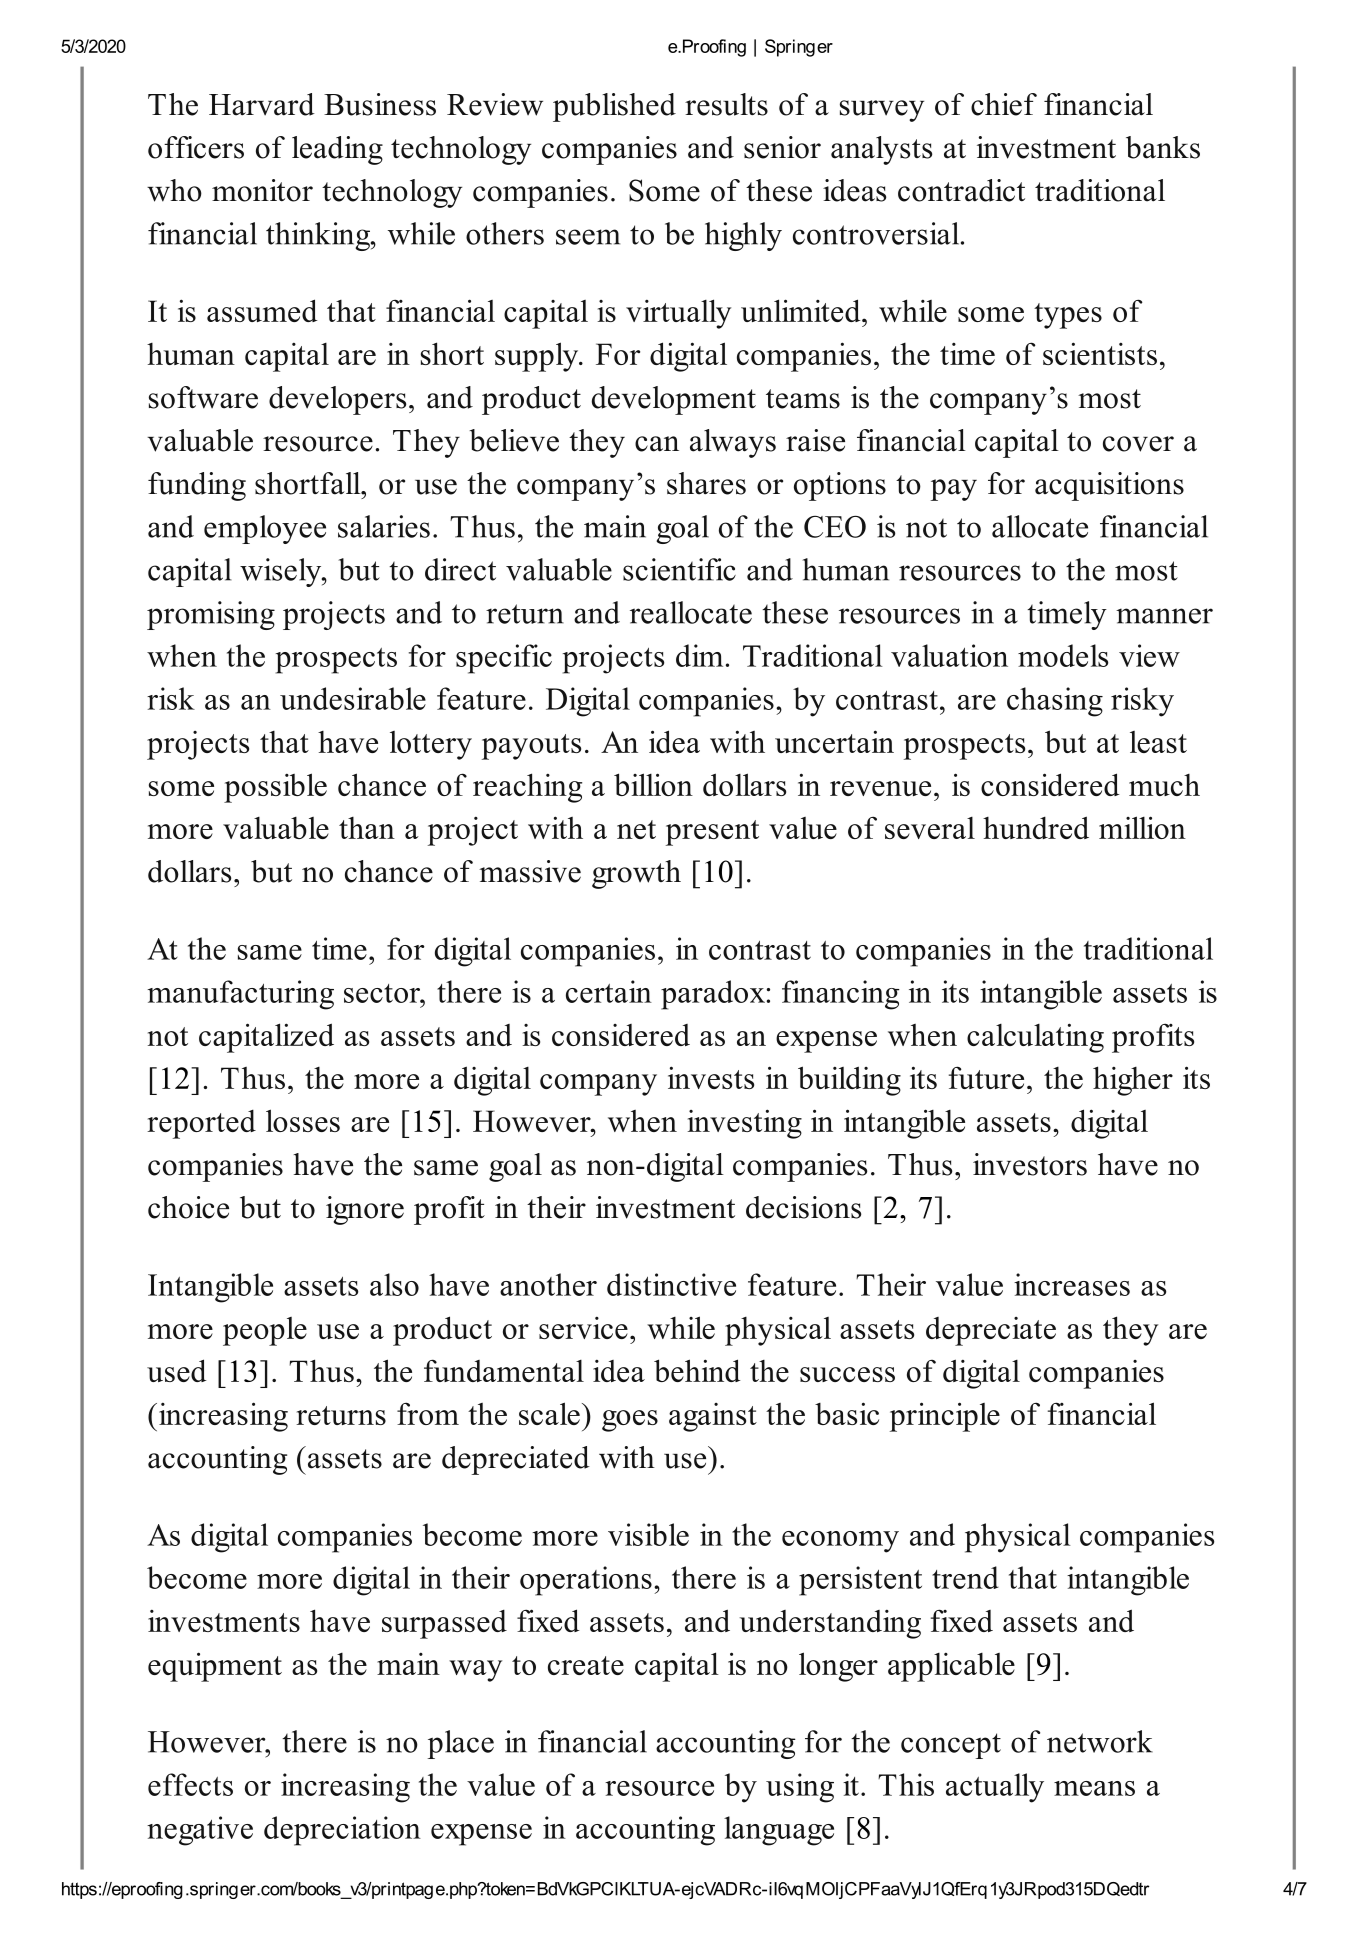 Image resolution: width=1367 pixels, height=1934 pixels. What do you see at coordinates (241, 995) in the image?
I see `manufacturing` at bounding box center [241, 995].
